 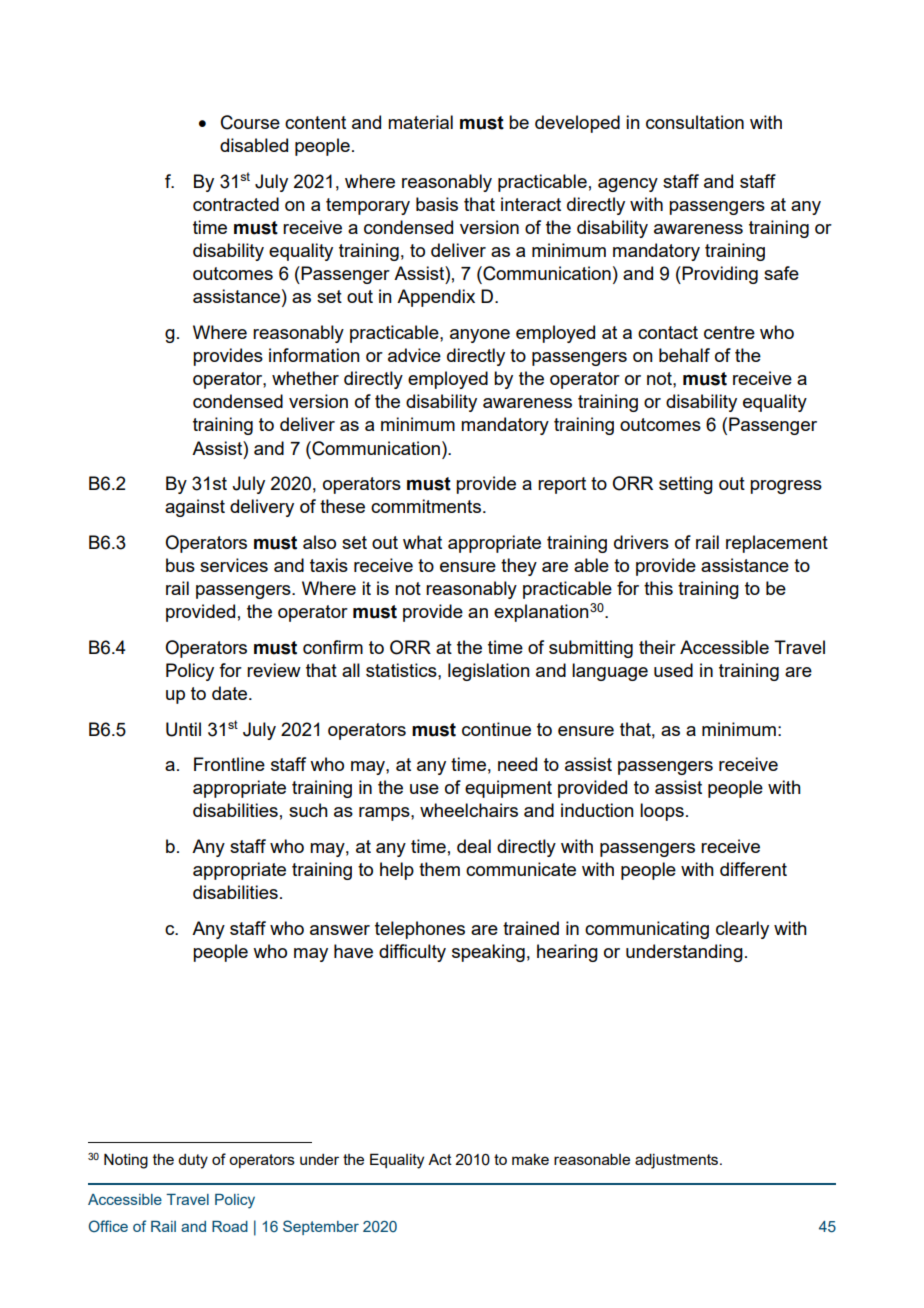 I want to click on used, so click(x=673, y=670).
